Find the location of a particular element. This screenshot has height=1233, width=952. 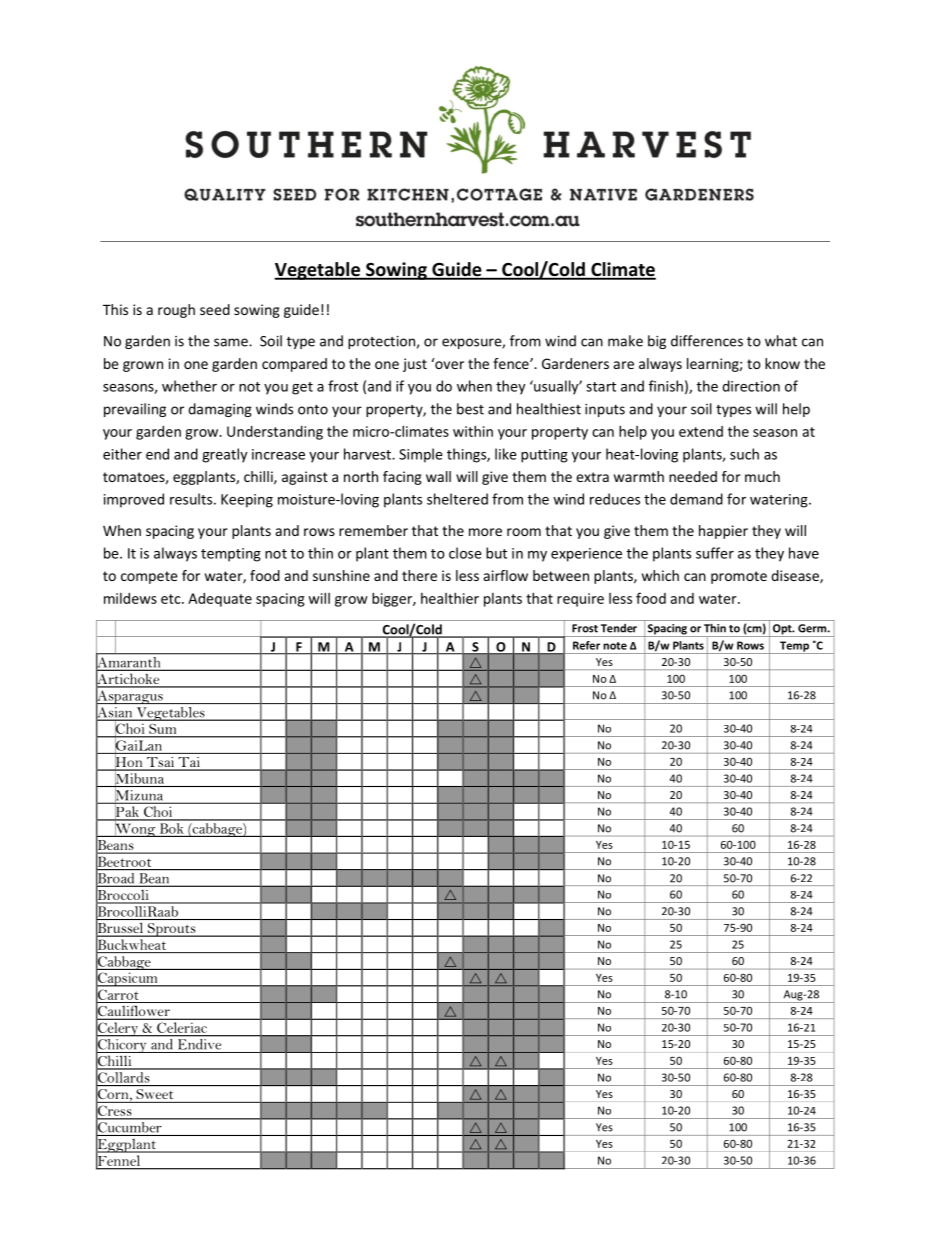

wall is located at coordinates (438, 476).
